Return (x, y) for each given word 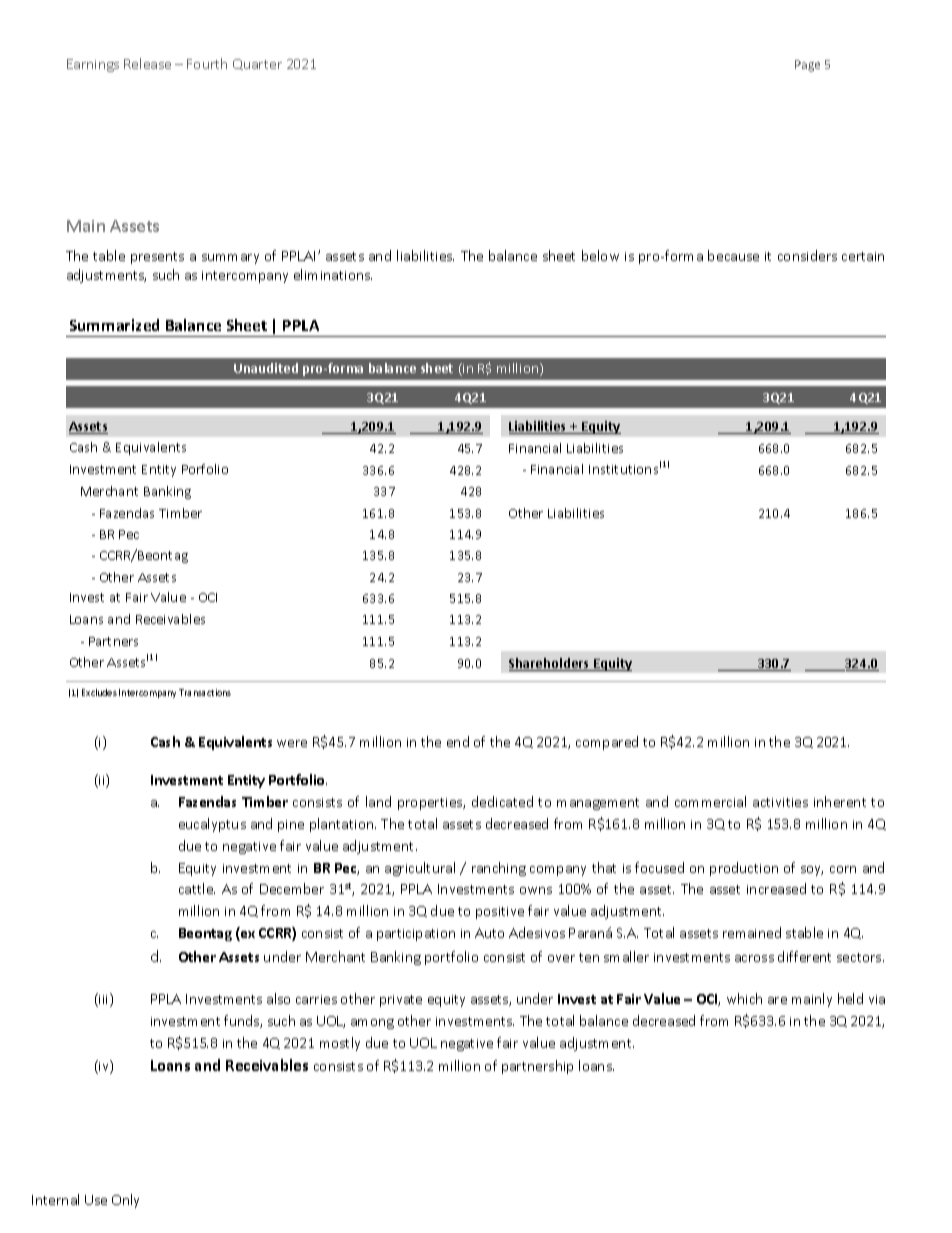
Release (147, 63)
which (744, 998)
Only (125, 1201)
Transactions (205, 692)
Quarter (257, 64)
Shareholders (550, 664)
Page (807, 66)
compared (607, 743)
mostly (340, 1044)
